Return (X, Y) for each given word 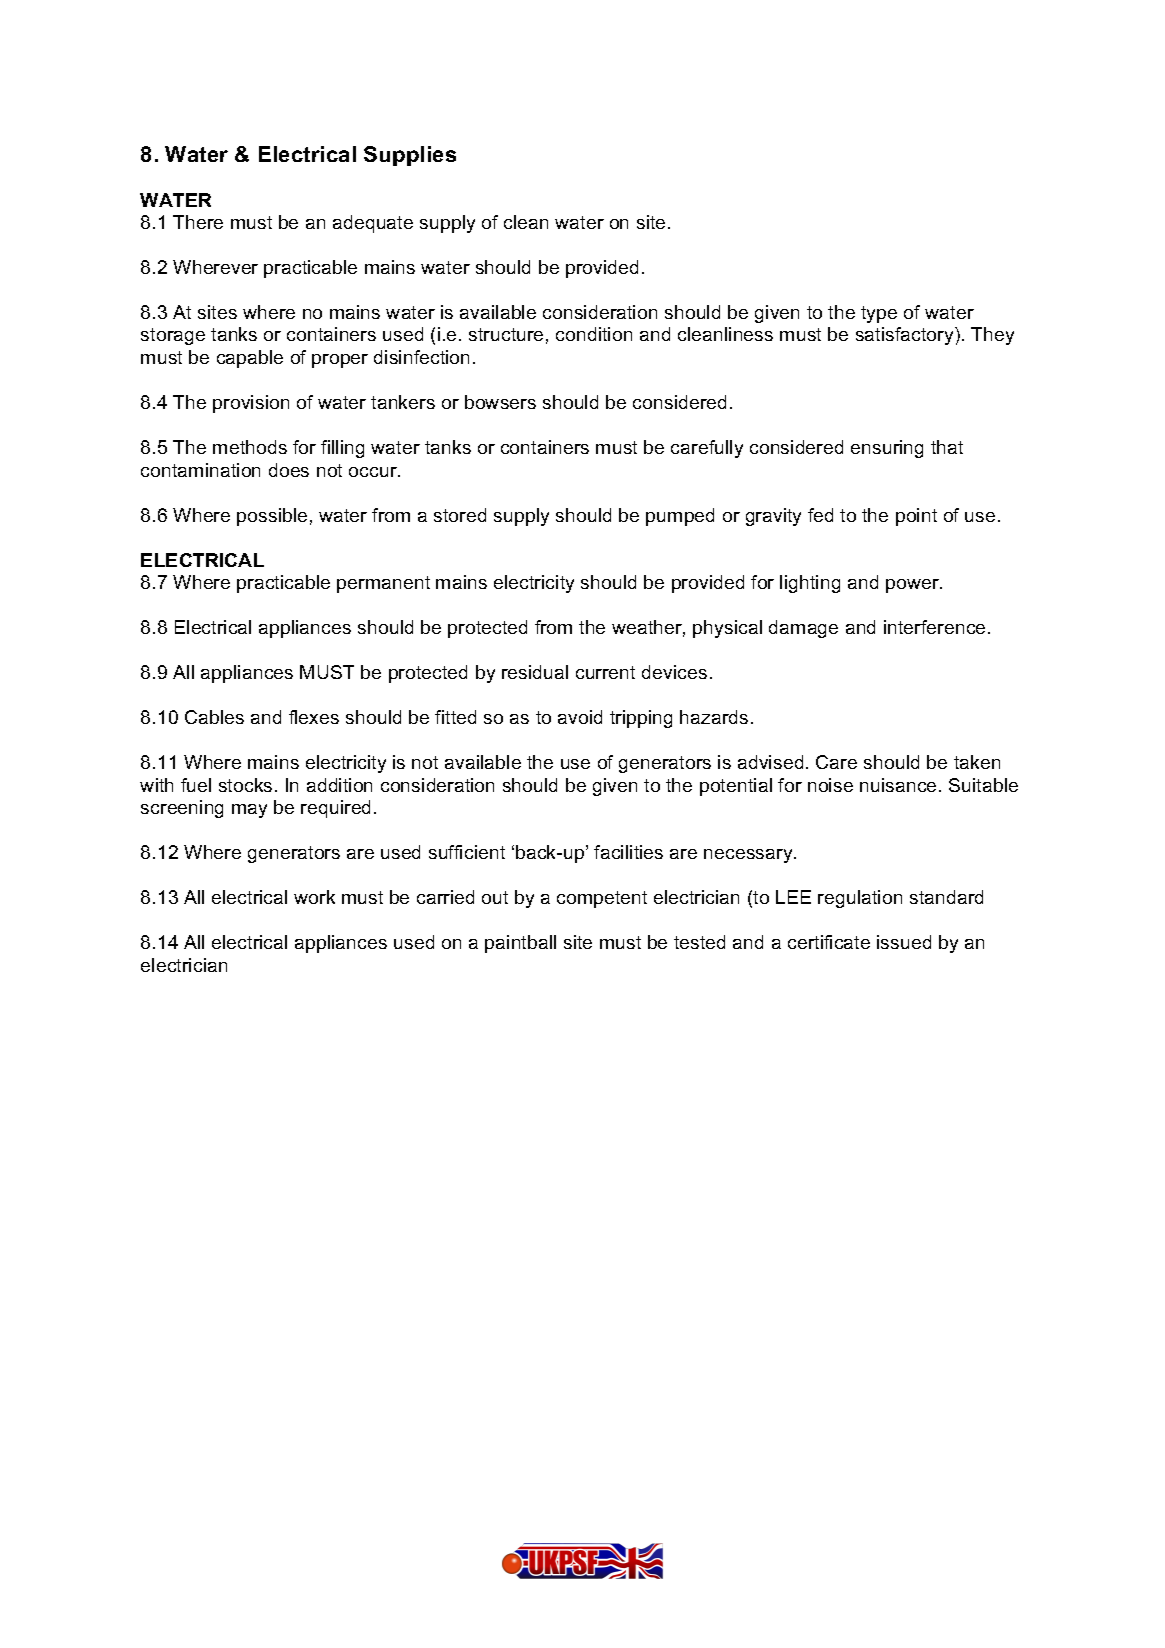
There (198, 222)
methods (250, 447)
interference (934, 627)
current (605, 672)
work (314, 897)
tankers (403, 402)
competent (602, 899)
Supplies (410, 156)
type (879, 314)
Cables (214, 717)
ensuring (887, 449)
